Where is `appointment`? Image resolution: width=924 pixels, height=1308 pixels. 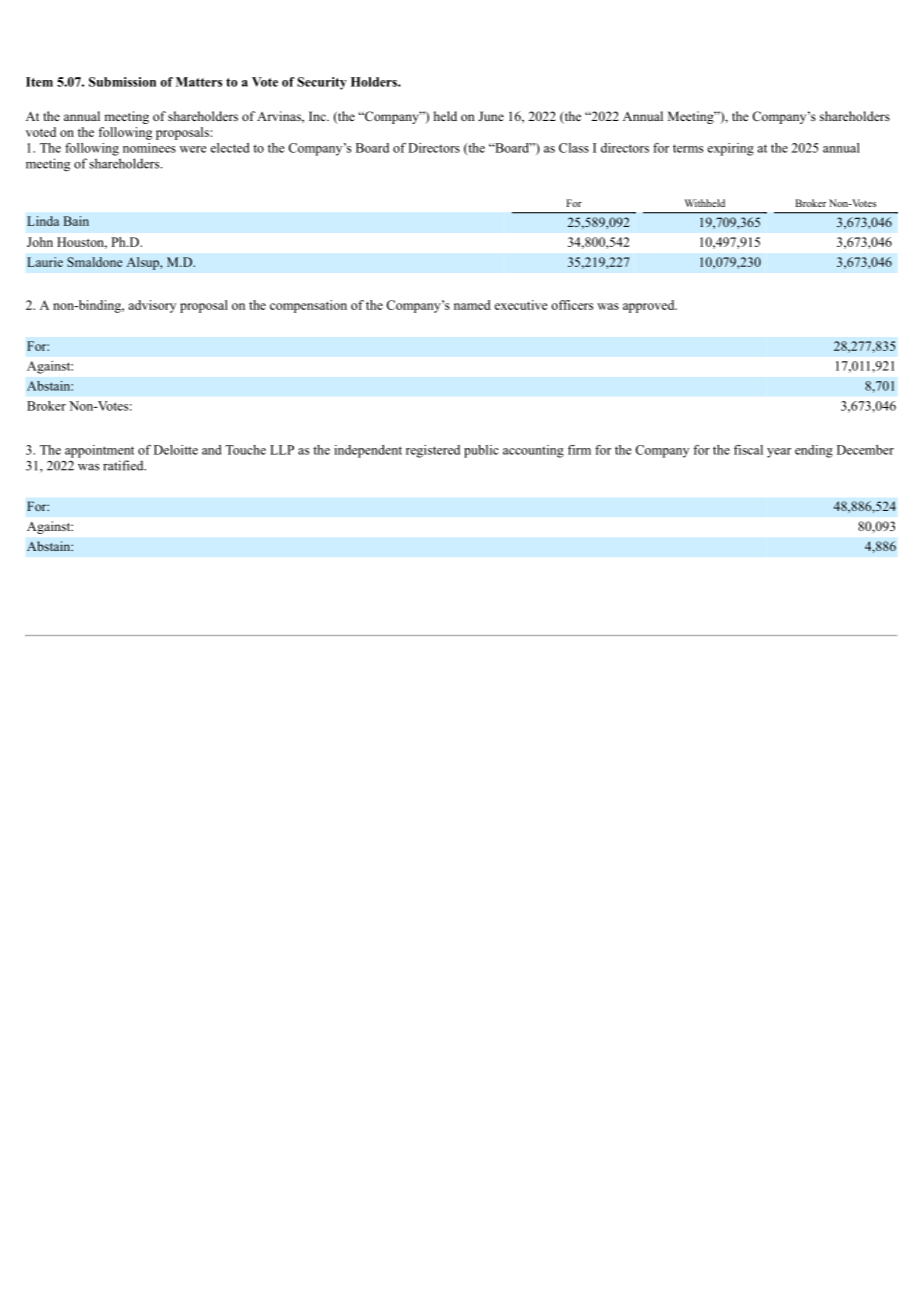
appointment is located at coordinates (99, 451).
